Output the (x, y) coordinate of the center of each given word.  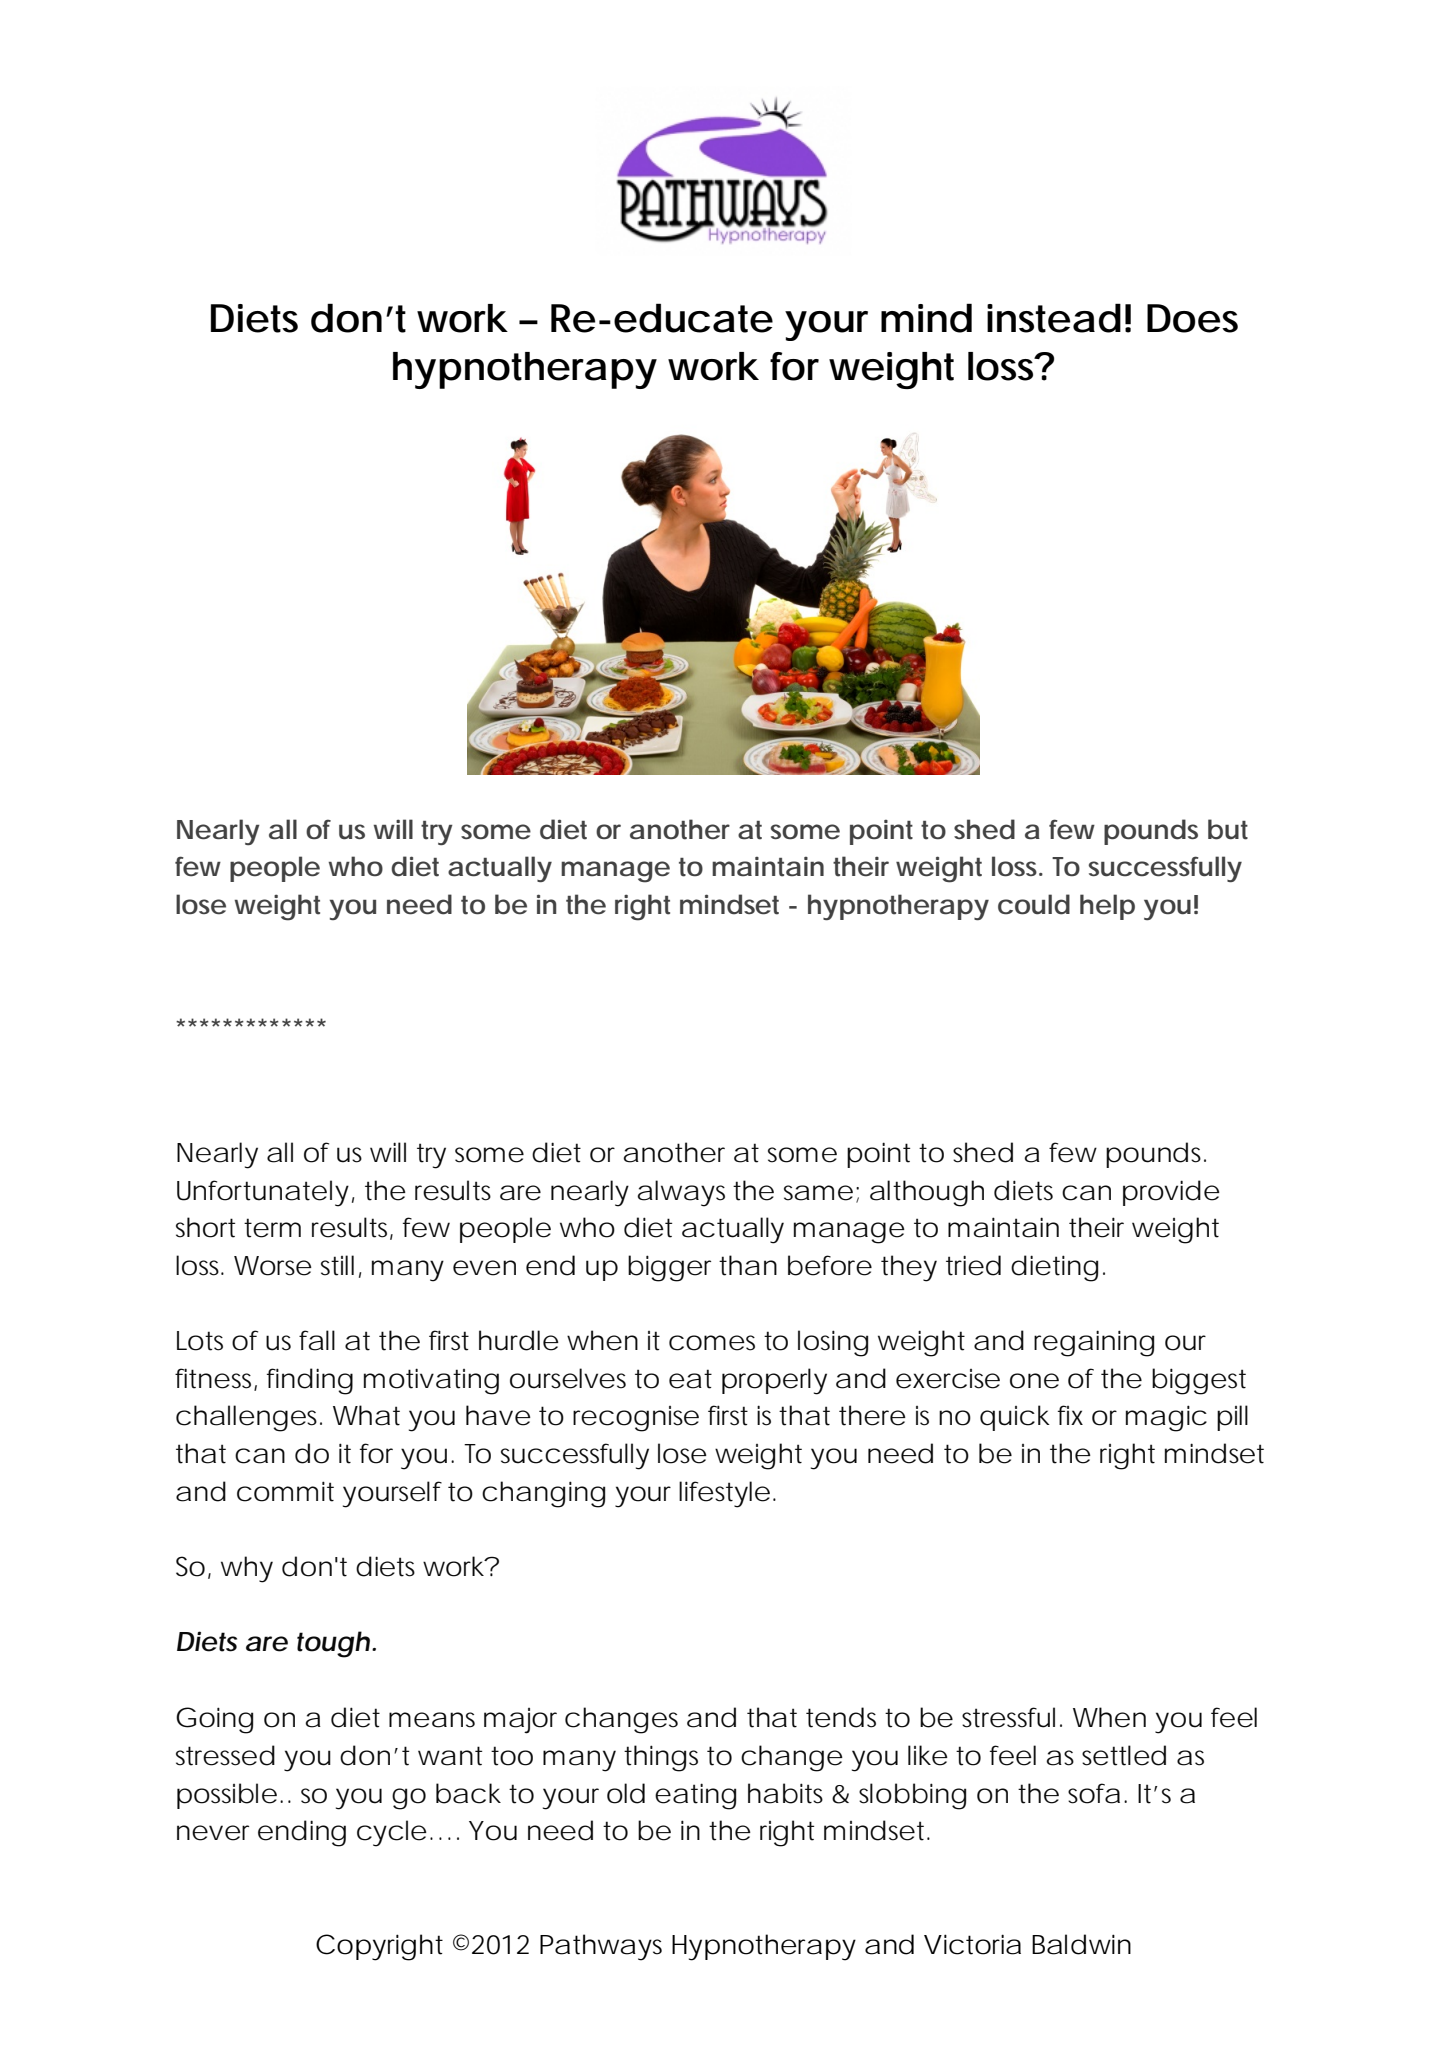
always (681, 1193)
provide (1171, 1193)
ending (302, 1833)
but (1228, 829)
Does (1192, 318)
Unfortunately (263, 1193)
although (927, 1193)
